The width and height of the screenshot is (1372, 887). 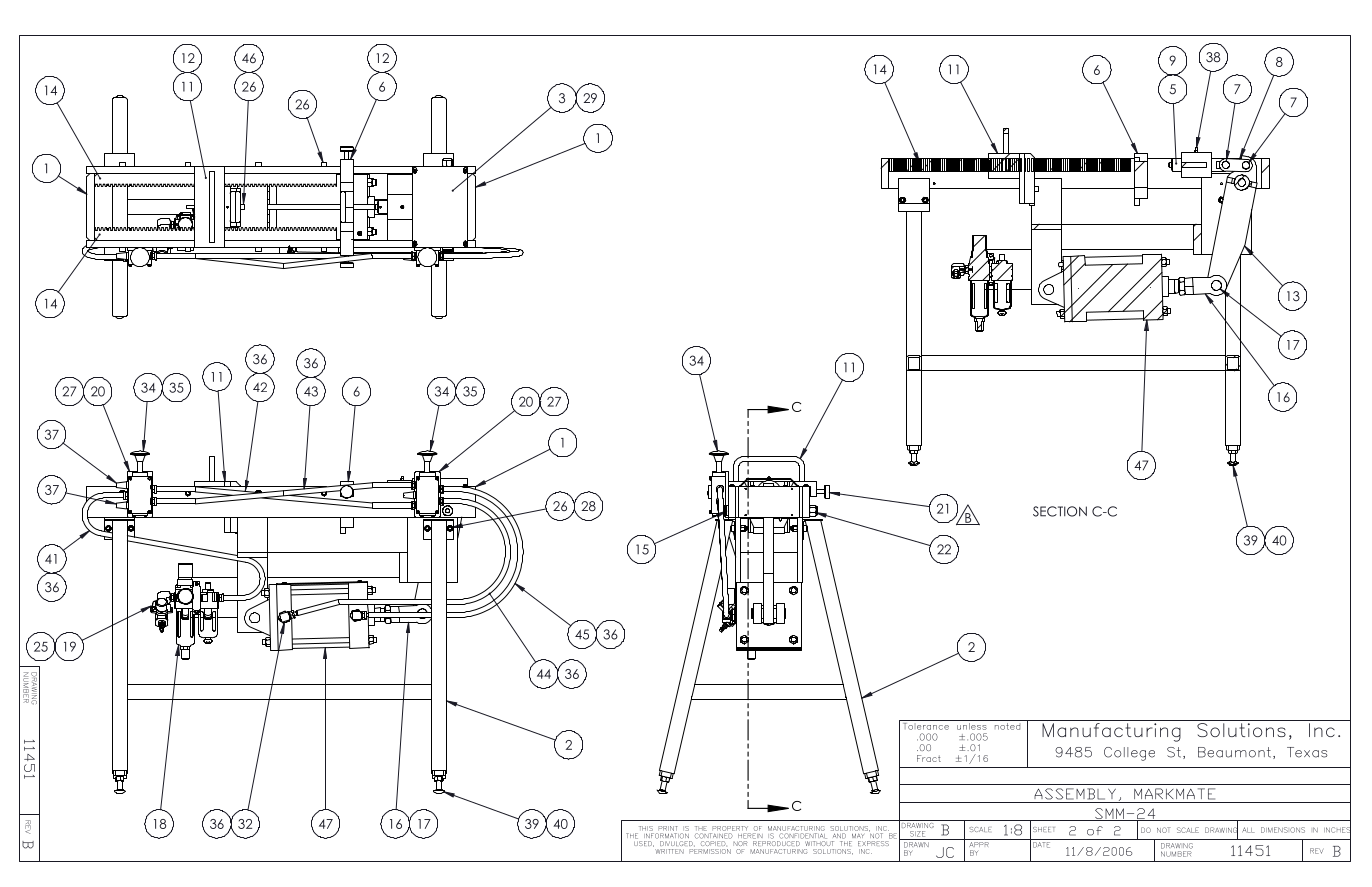 What do you see at coordinates (730, 828) in the screenshot?
I see `PROPERTY` at bounding box center [730, 828].
